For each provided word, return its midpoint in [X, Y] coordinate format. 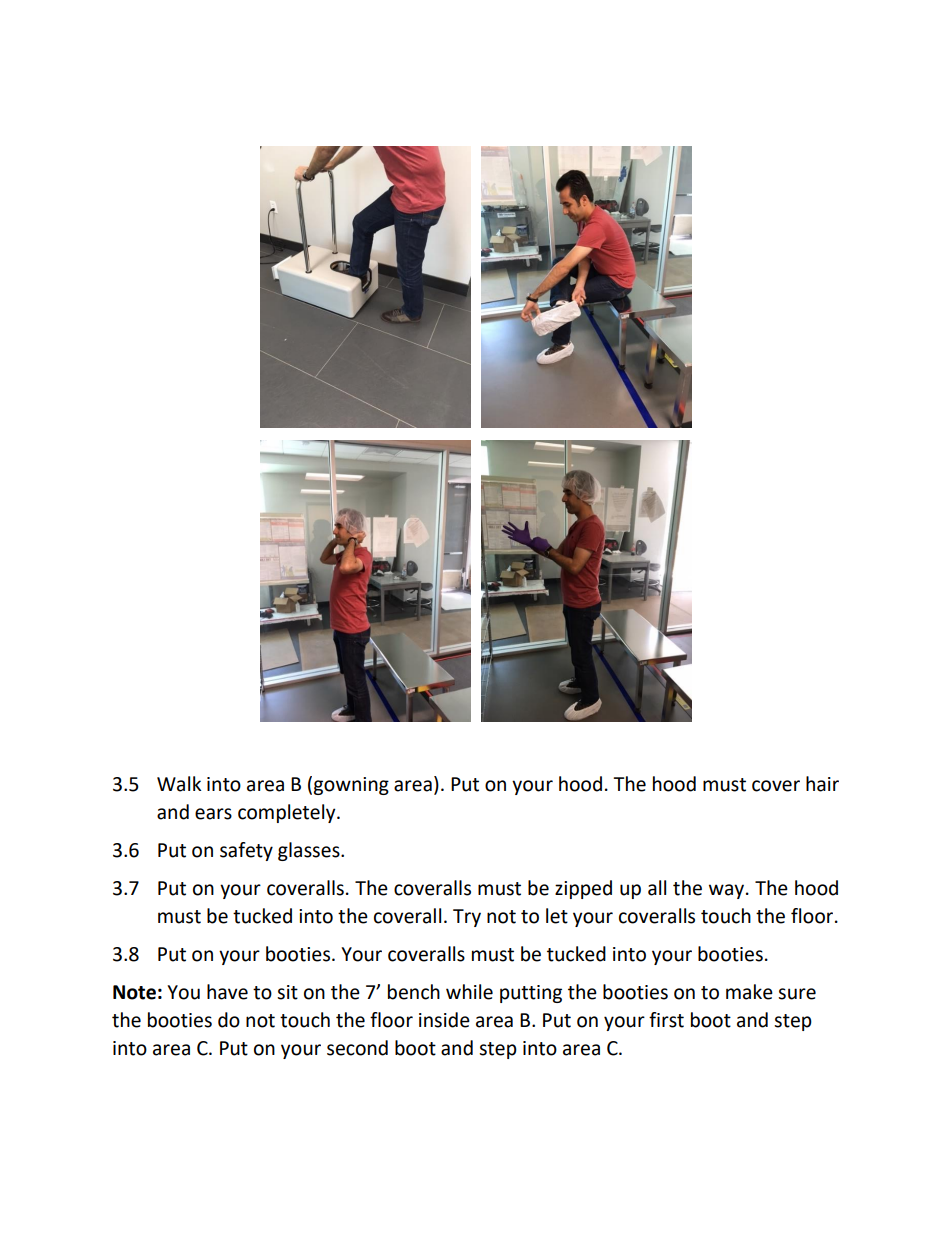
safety [246, 851]
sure [797, 994]
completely [288, 813]
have [227, 992]
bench [414, 992]
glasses [310, 851]
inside [444, 1020]
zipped [583, 889]
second [357, 1048]
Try [467, 918]
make [749, 992]
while [469, 992]
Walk [179, 784]
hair [822, 784]
